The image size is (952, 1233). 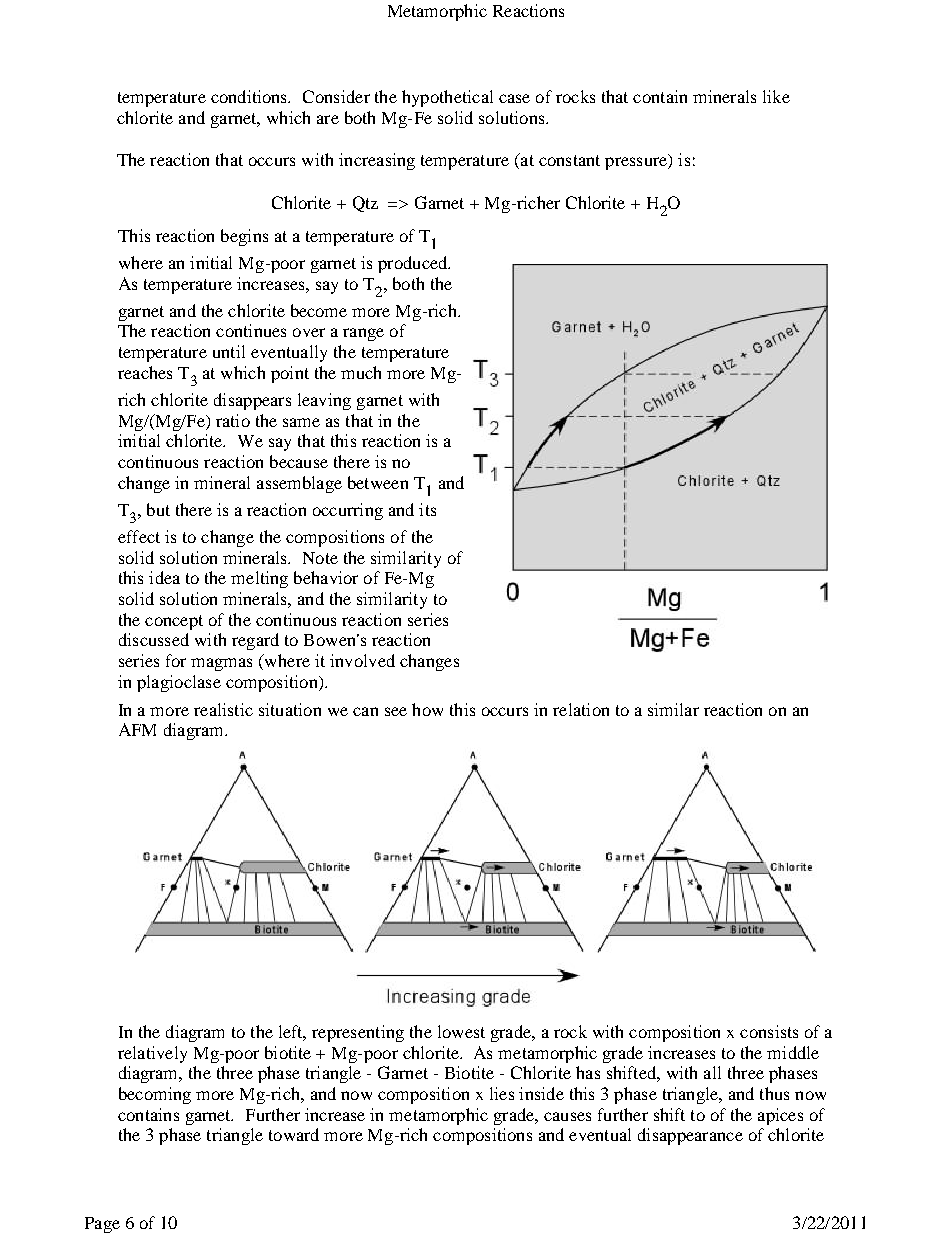 What do you see at coordinates (250, 96) in the screenshot?
I see `conditions` at bounding box center [250, 96].
